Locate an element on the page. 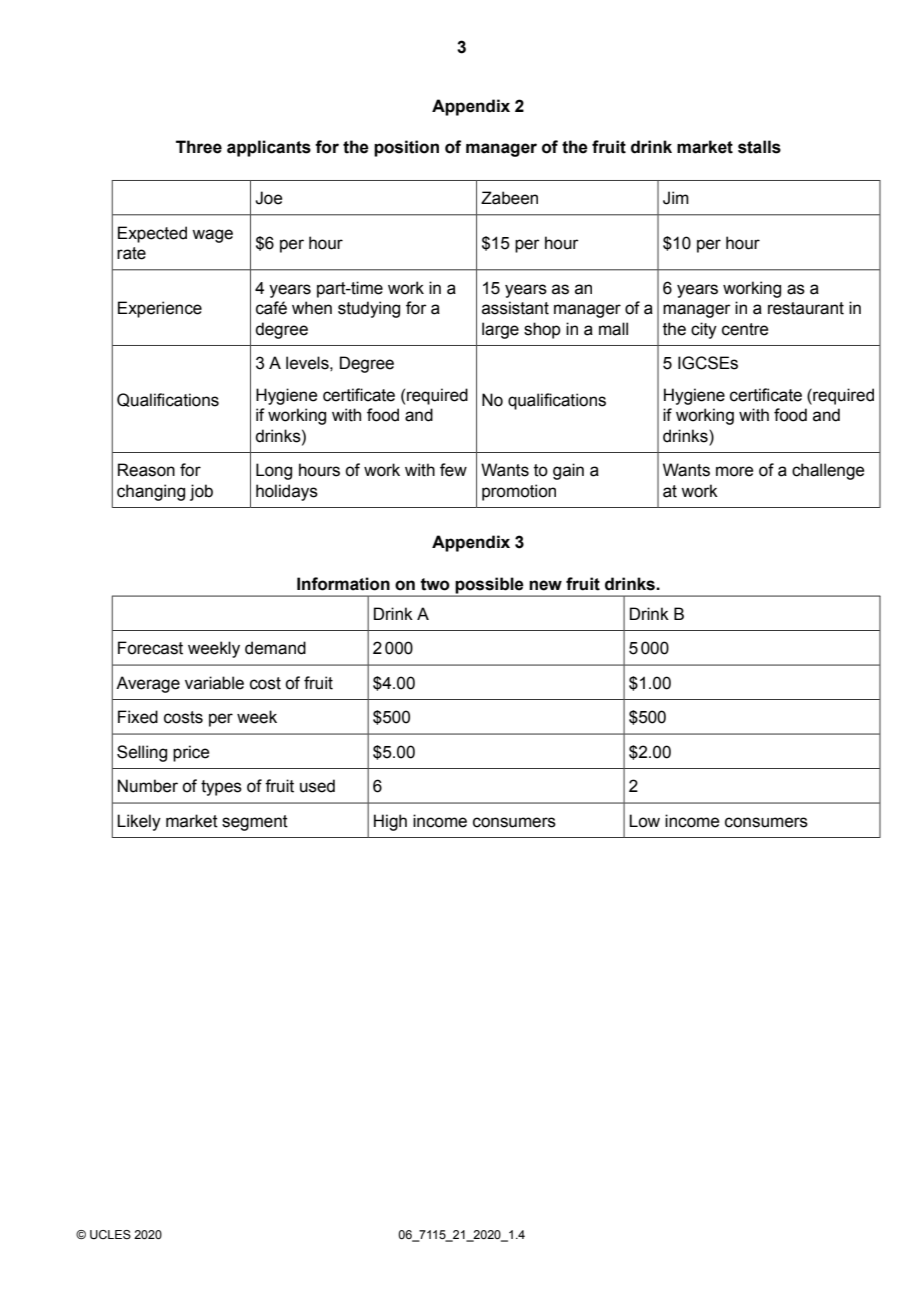 Image resolution: width=924 pixels, height=1308 pixels. position is located at coordinates (406, 148).
